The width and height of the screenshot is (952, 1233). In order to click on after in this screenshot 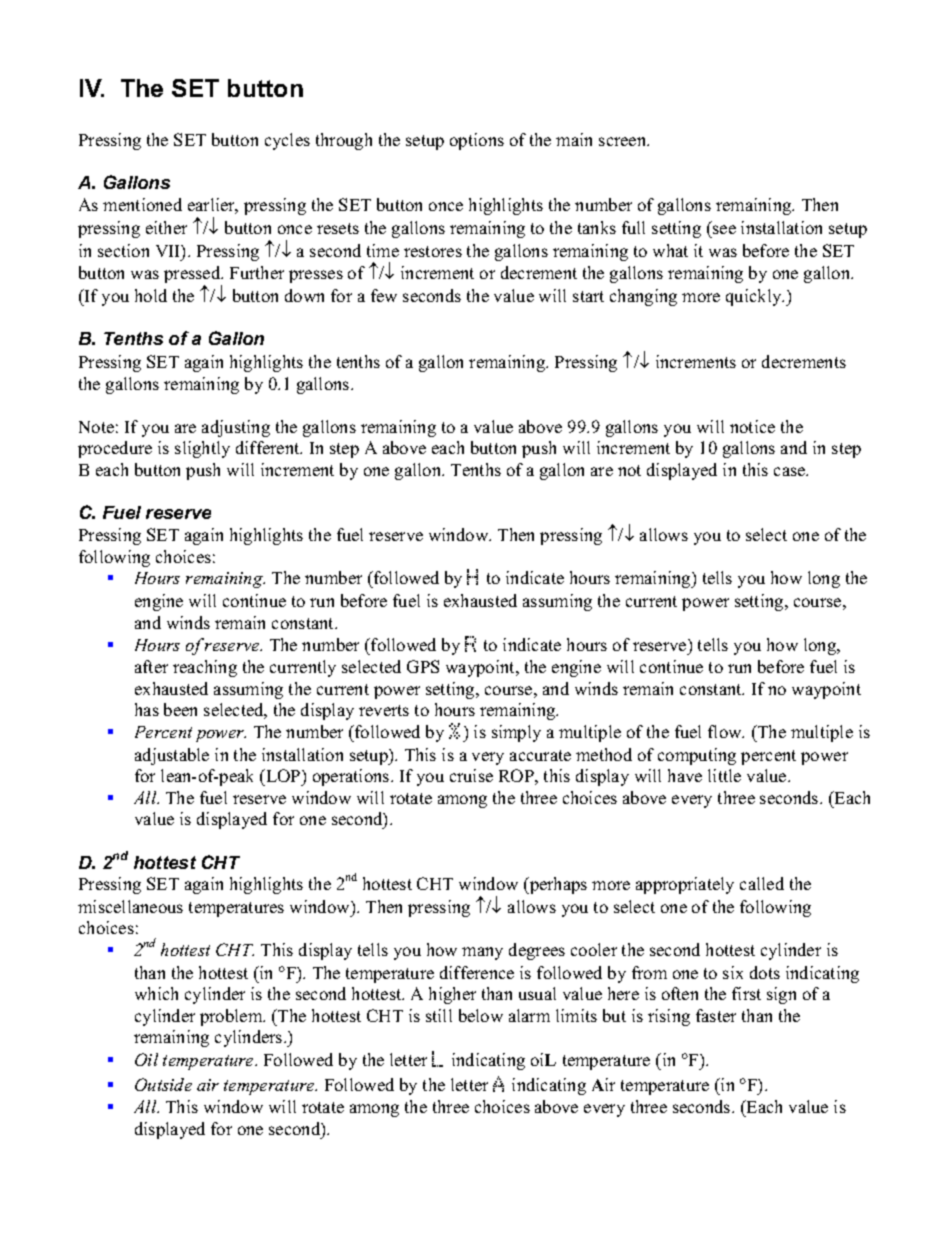, I will do `click(151, 666)`.
